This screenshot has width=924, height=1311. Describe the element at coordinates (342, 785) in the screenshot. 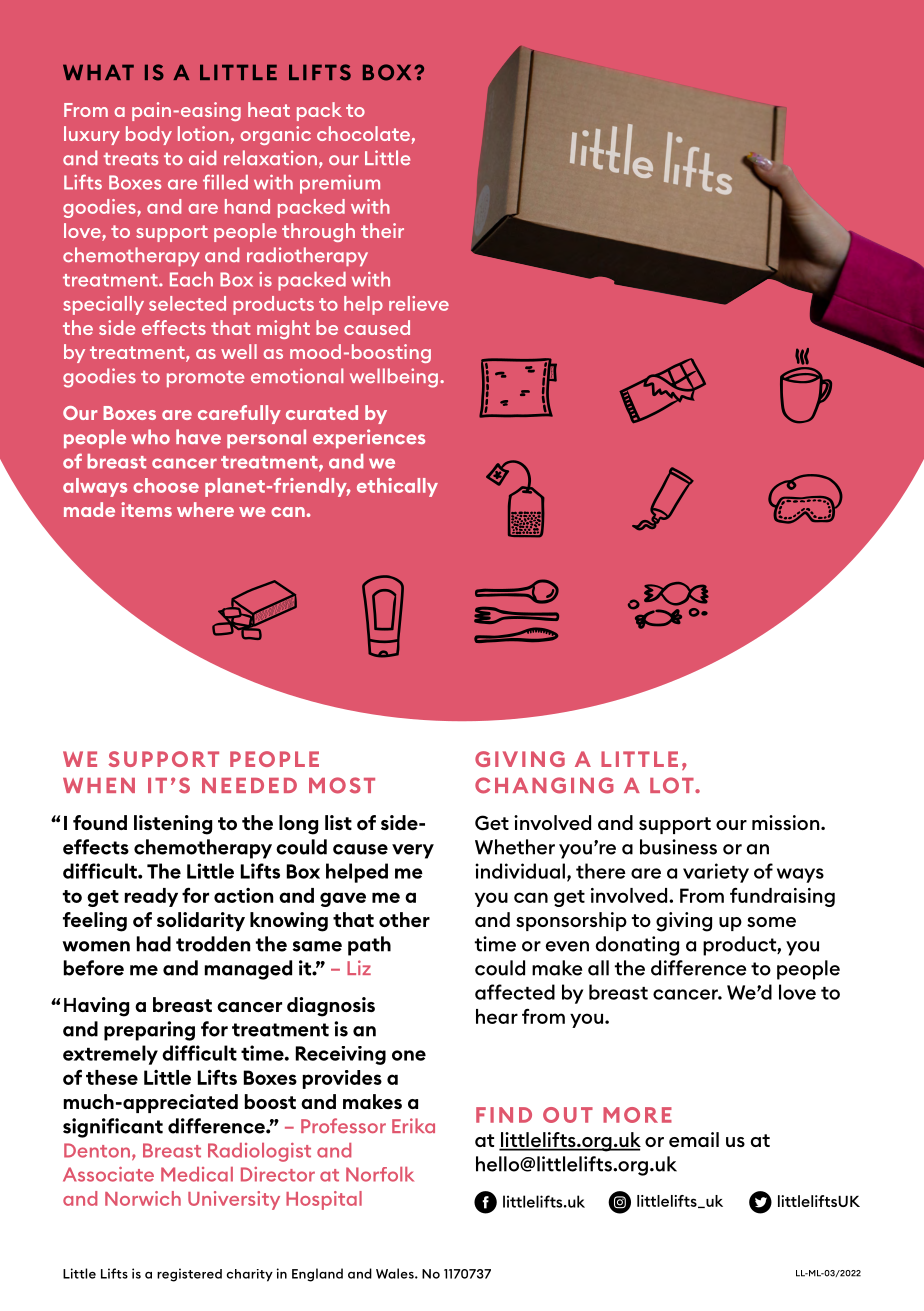

I see `MOST` at that location.
